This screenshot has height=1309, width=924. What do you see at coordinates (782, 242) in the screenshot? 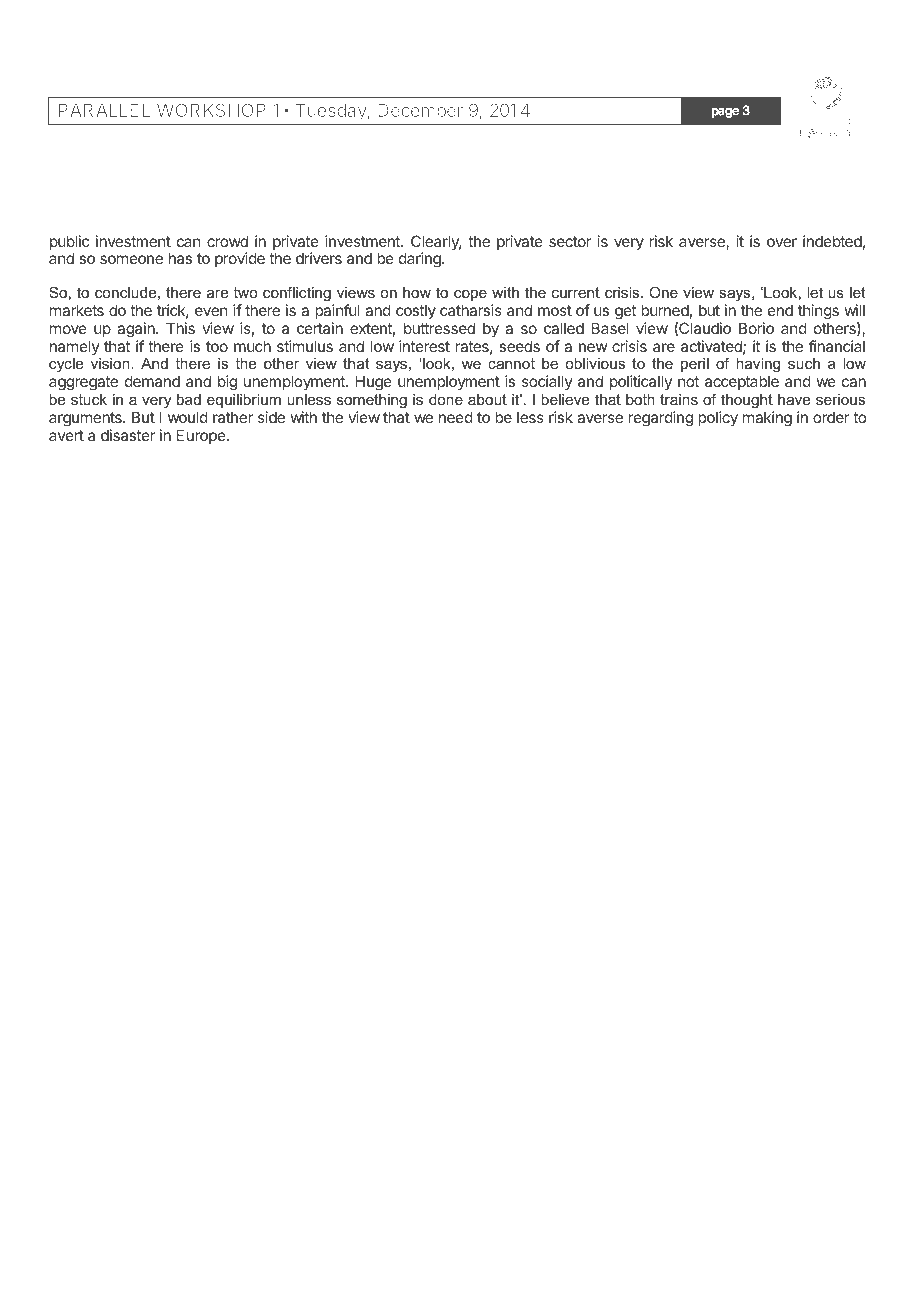
I see `over` at bounding box center [782, 242].
